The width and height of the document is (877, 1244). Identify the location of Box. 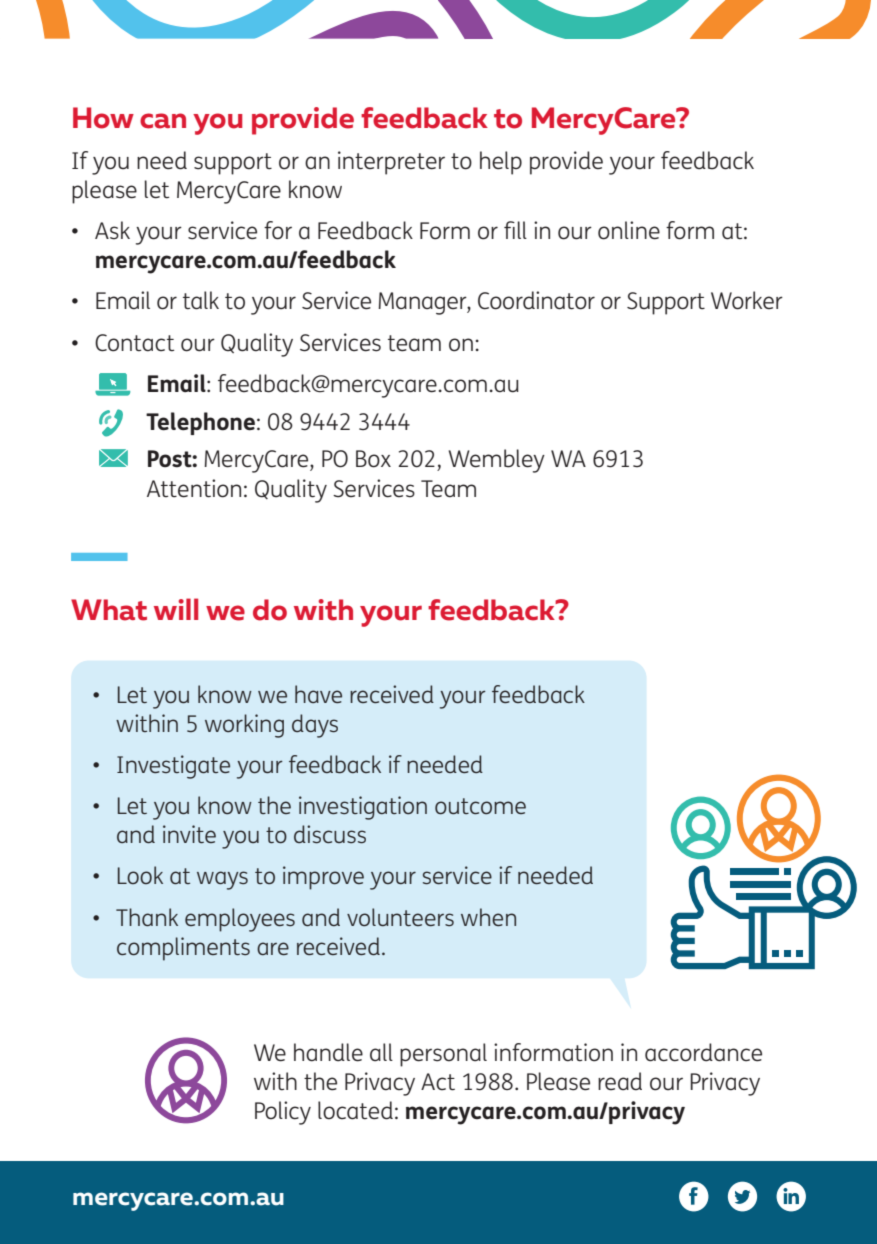
(373, 459).
